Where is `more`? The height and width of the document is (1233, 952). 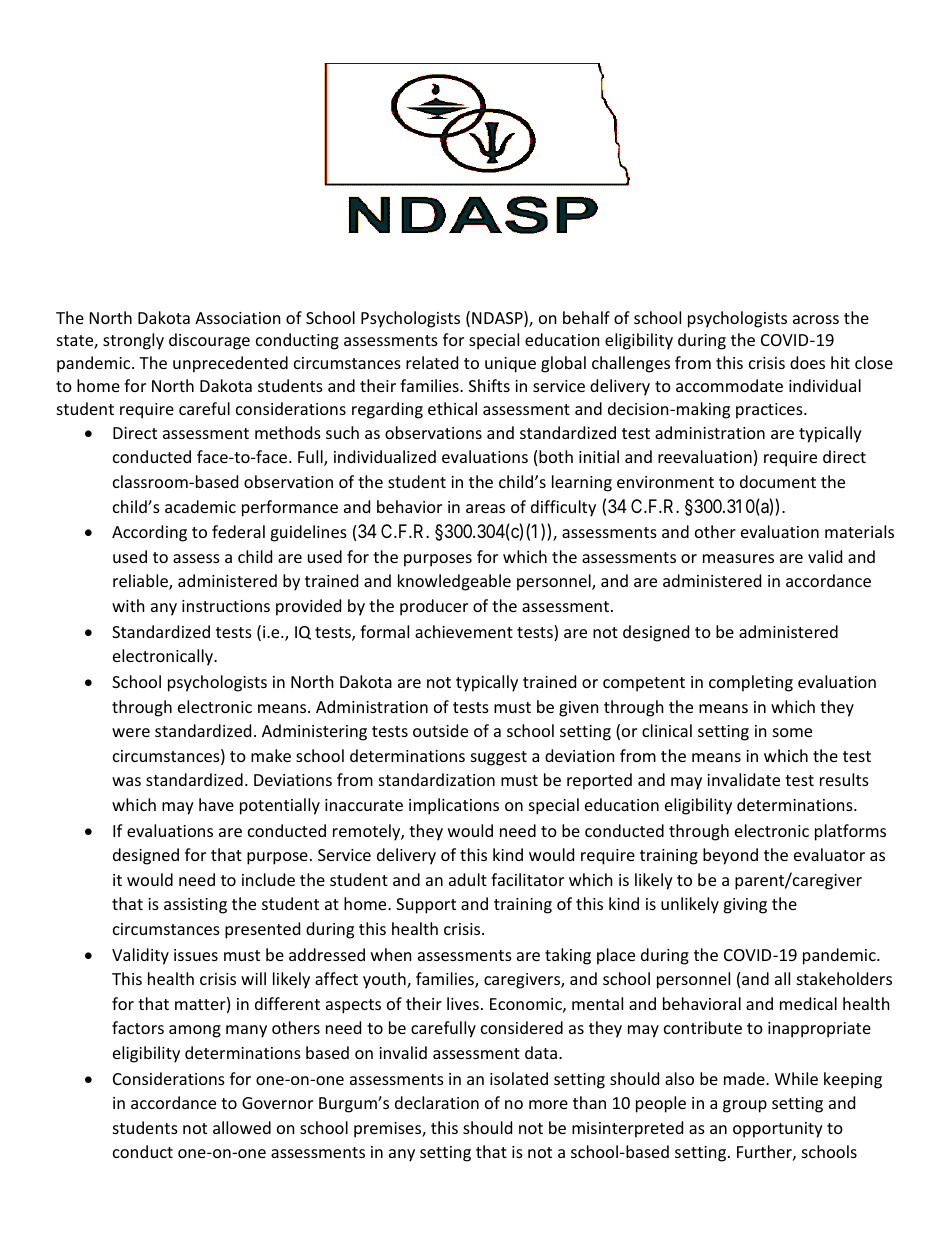
more is located at coordinates (548, 1104).
